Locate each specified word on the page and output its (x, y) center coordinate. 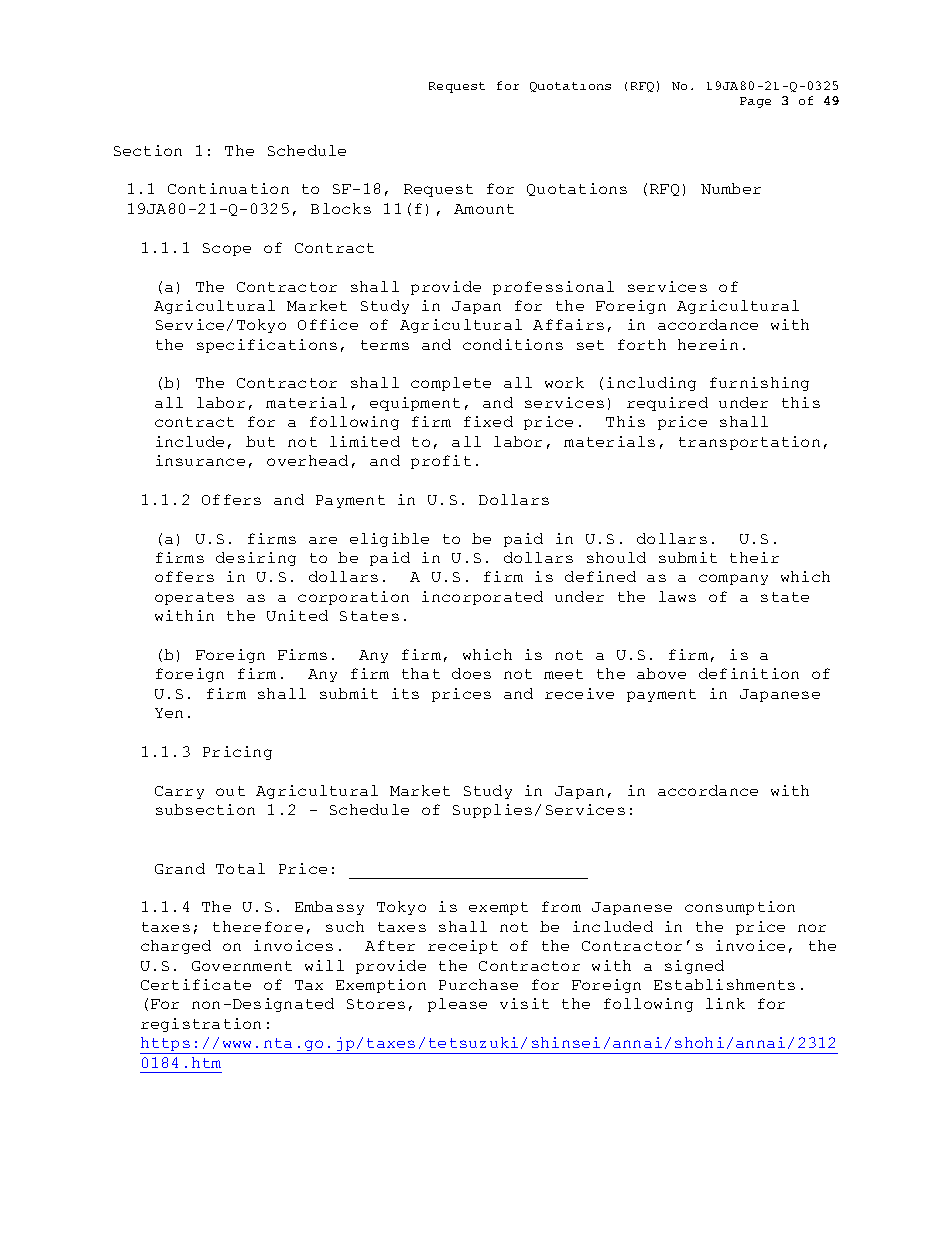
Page (755, 102)
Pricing (237, 753)
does (471, 673)
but (260, 441)
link (725, 1003)
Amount (484, 209)
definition (749, 673)
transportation (749, 443)
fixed (488, 421)
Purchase (478, 984)
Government (242, 966)
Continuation (228, 188)
